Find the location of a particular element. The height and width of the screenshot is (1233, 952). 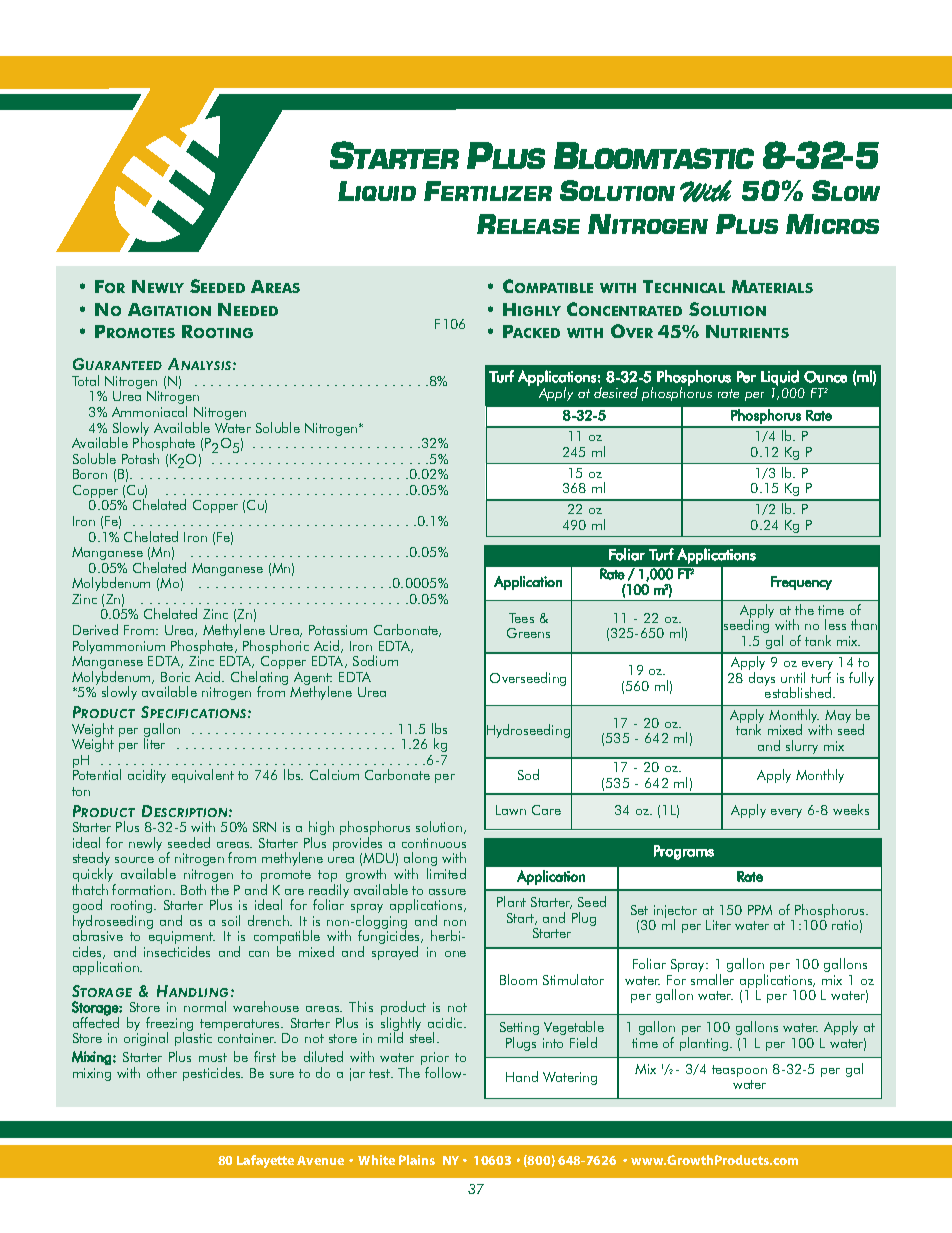

Lafayette is located at coordinates (265, 1161).
